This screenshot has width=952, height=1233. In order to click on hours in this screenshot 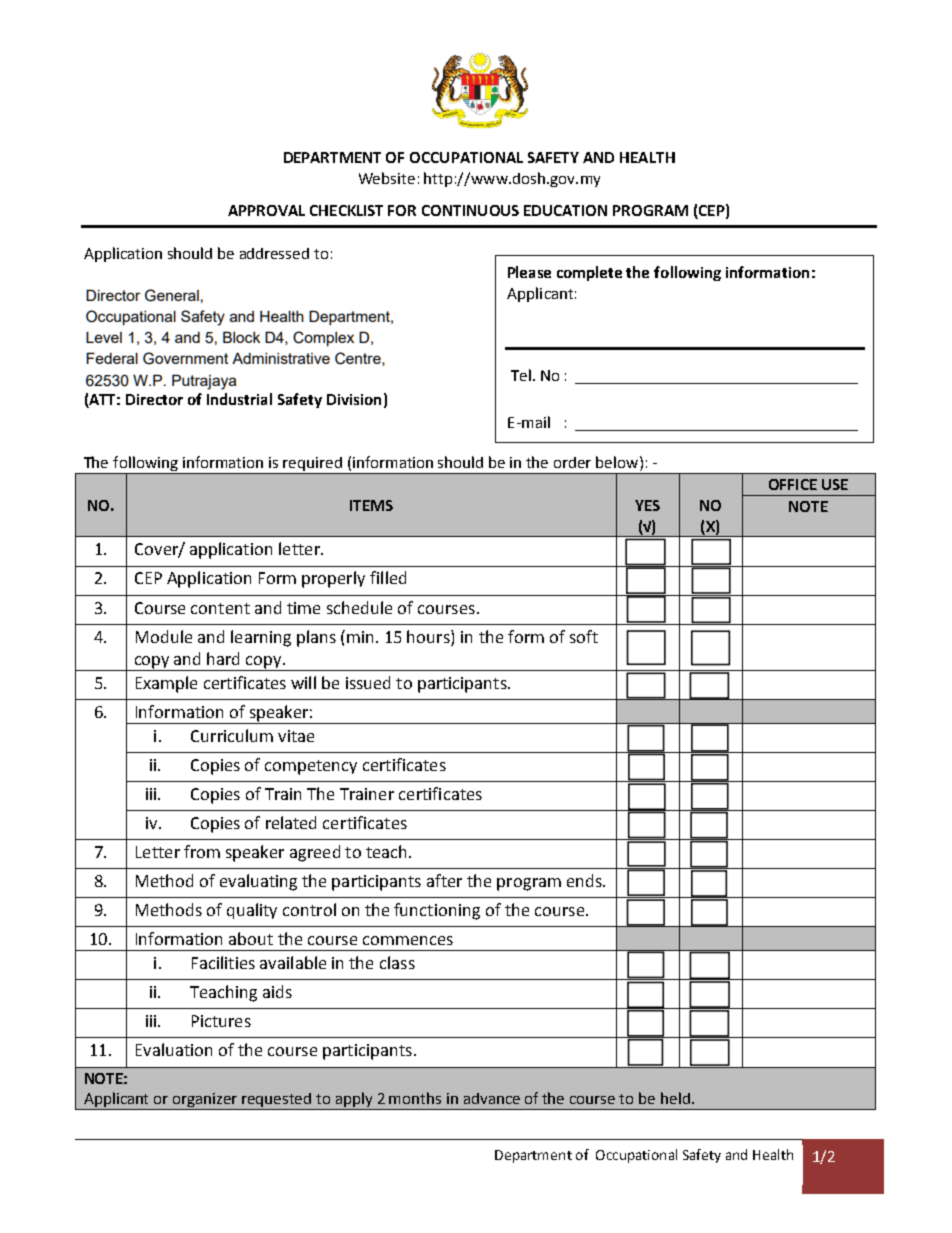, I will do `click(429, 636)`.
